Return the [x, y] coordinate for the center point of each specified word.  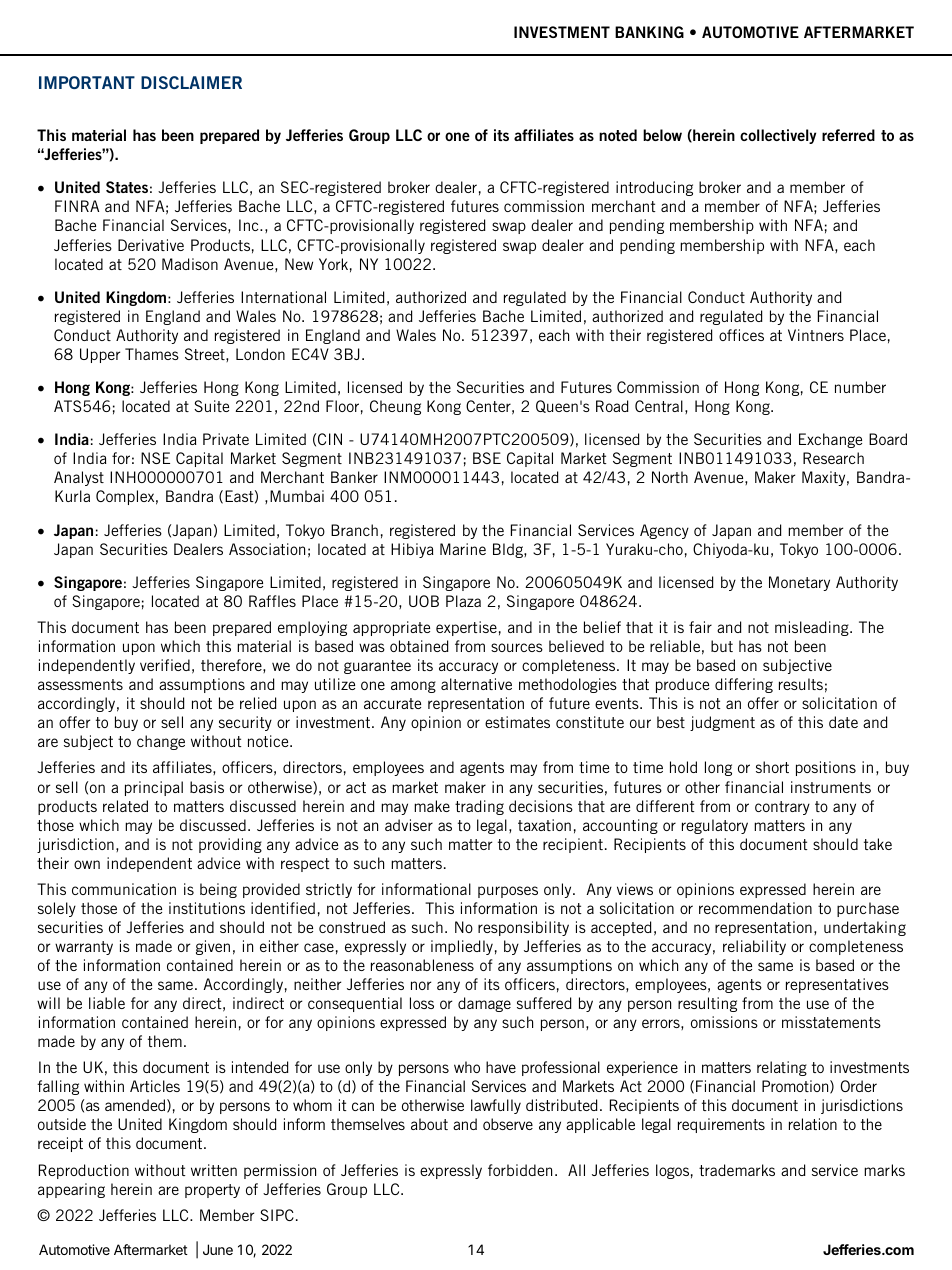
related [125, 806]
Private [226, 439]
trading [479, 807]
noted [618, 135]
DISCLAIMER [191, 82]
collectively [778, 136]
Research [833, 458]
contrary [782, 808]
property [212, 1191]
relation [813, 1124]
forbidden [520, 1170]
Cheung [395, 407]
